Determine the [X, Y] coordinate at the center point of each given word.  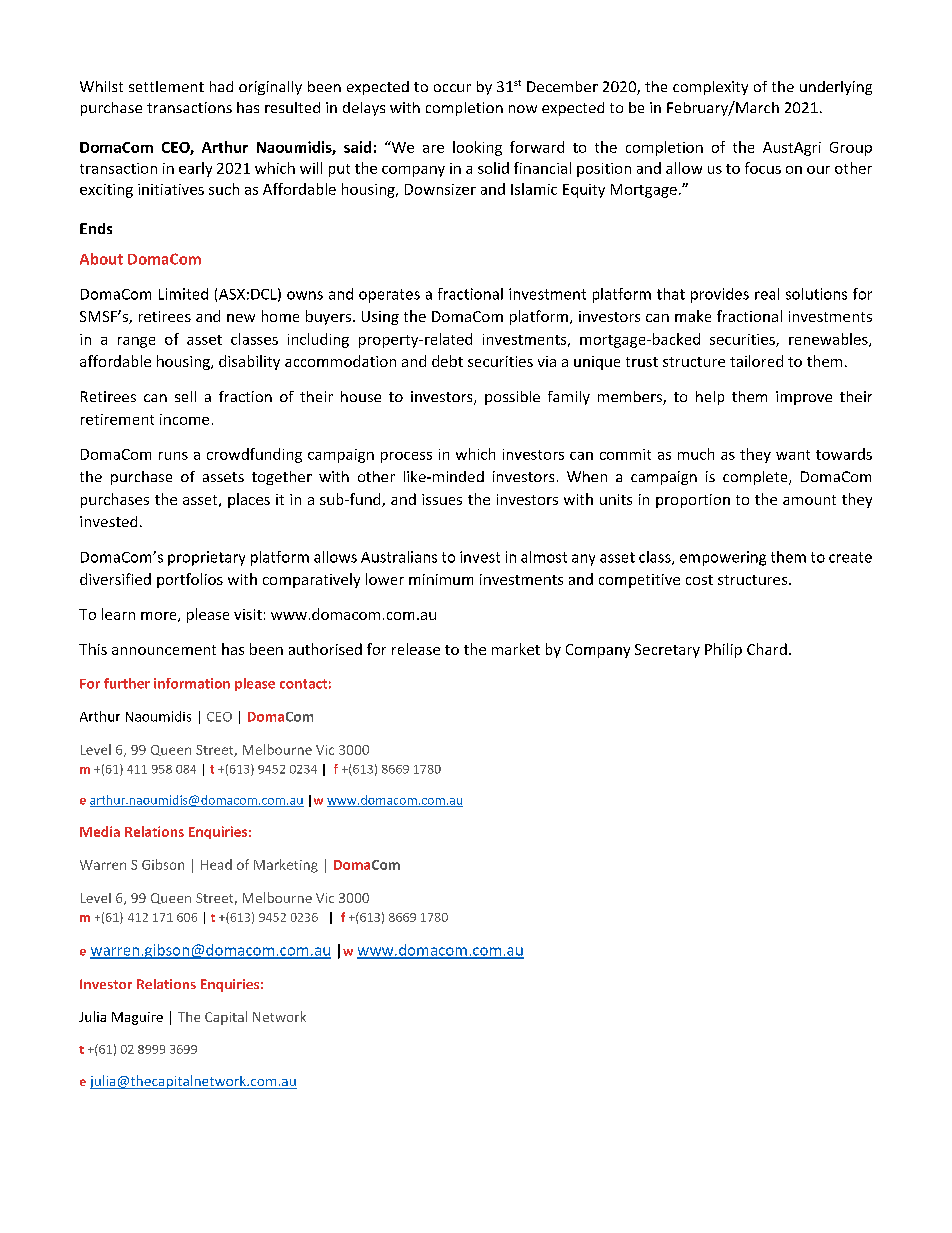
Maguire [137, 1018]
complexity [710, 88]
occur [452, 88]
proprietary [206, 558]
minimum [441, 579]
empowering [723, 558]
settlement [166, 86]
